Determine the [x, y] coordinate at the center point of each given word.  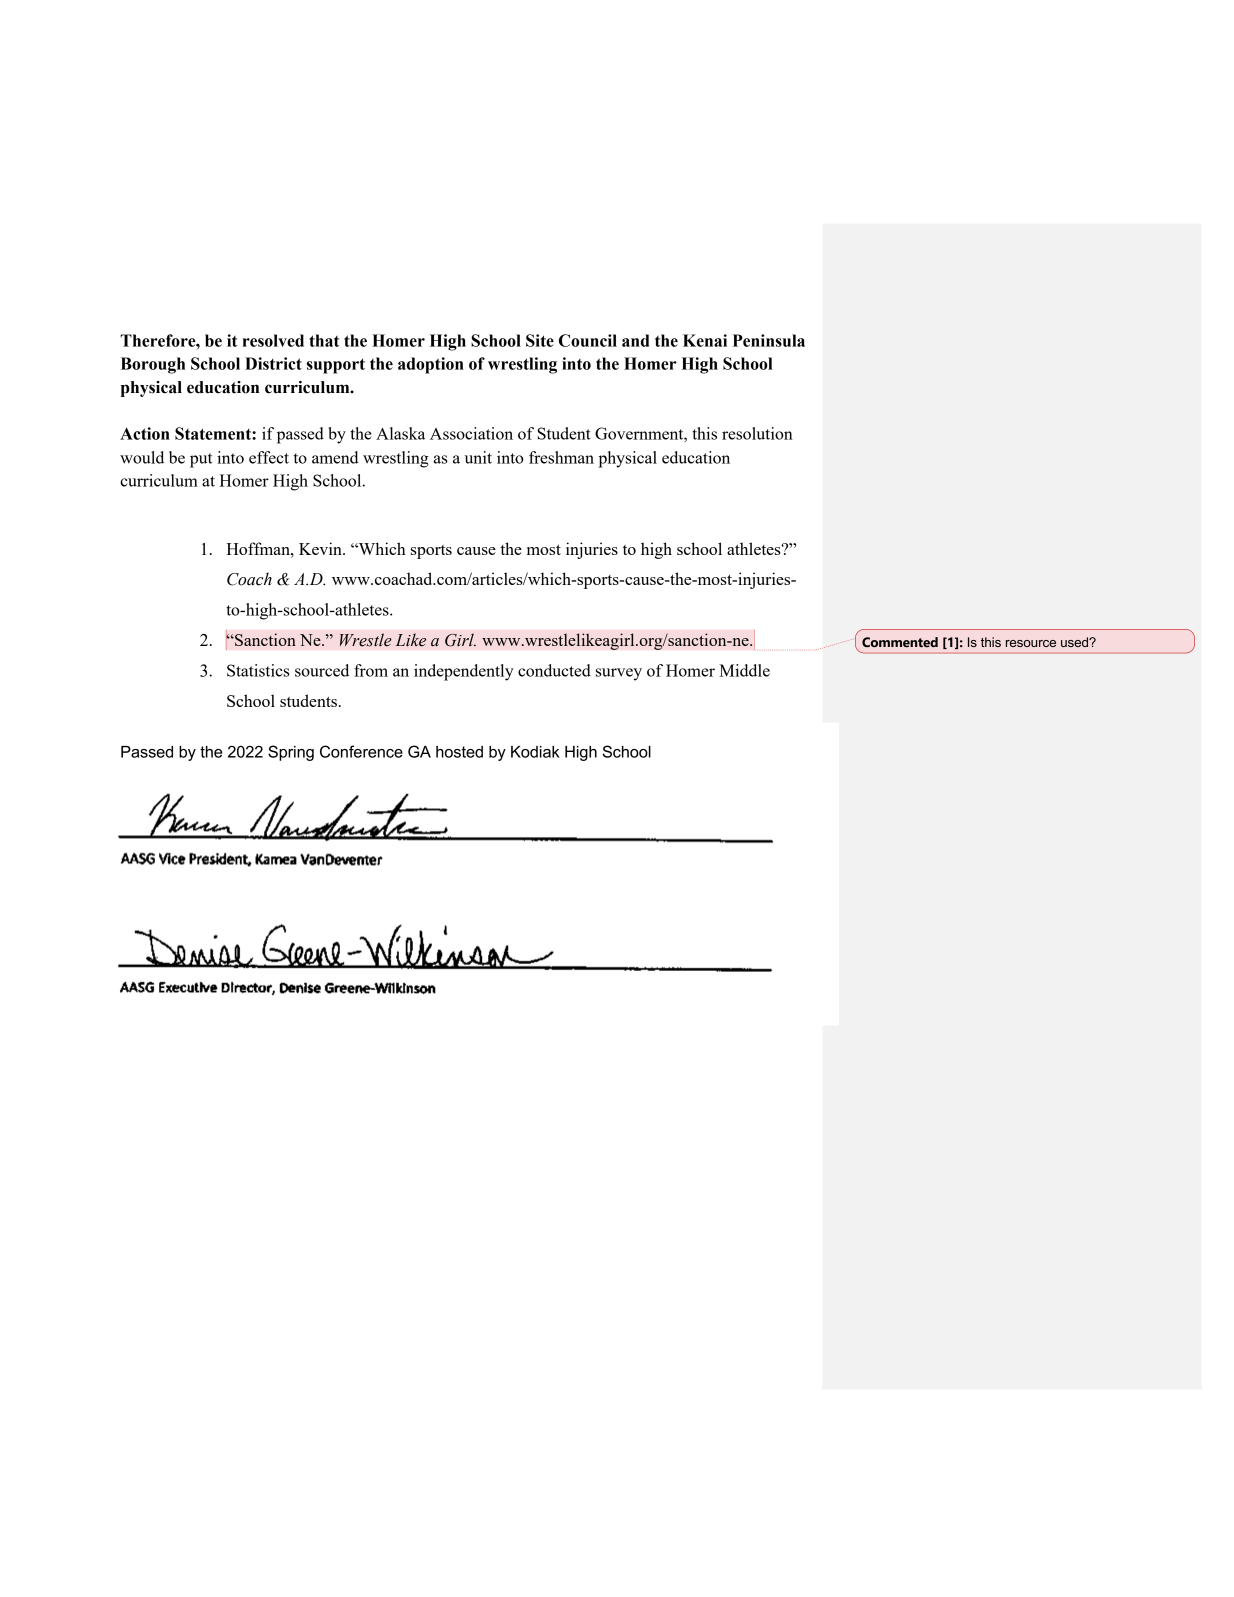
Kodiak [535, 752]
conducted [554, 670]
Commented [900, 642]
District [273, 363]
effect [269, 457]
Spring [291, 753]
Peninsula [769, 340]
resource [1031, 643]
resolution [757, 433]
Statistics [258, 670]
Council [588, 340]
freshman [561, 457]
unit [478, 457]
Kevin [321, 548]
